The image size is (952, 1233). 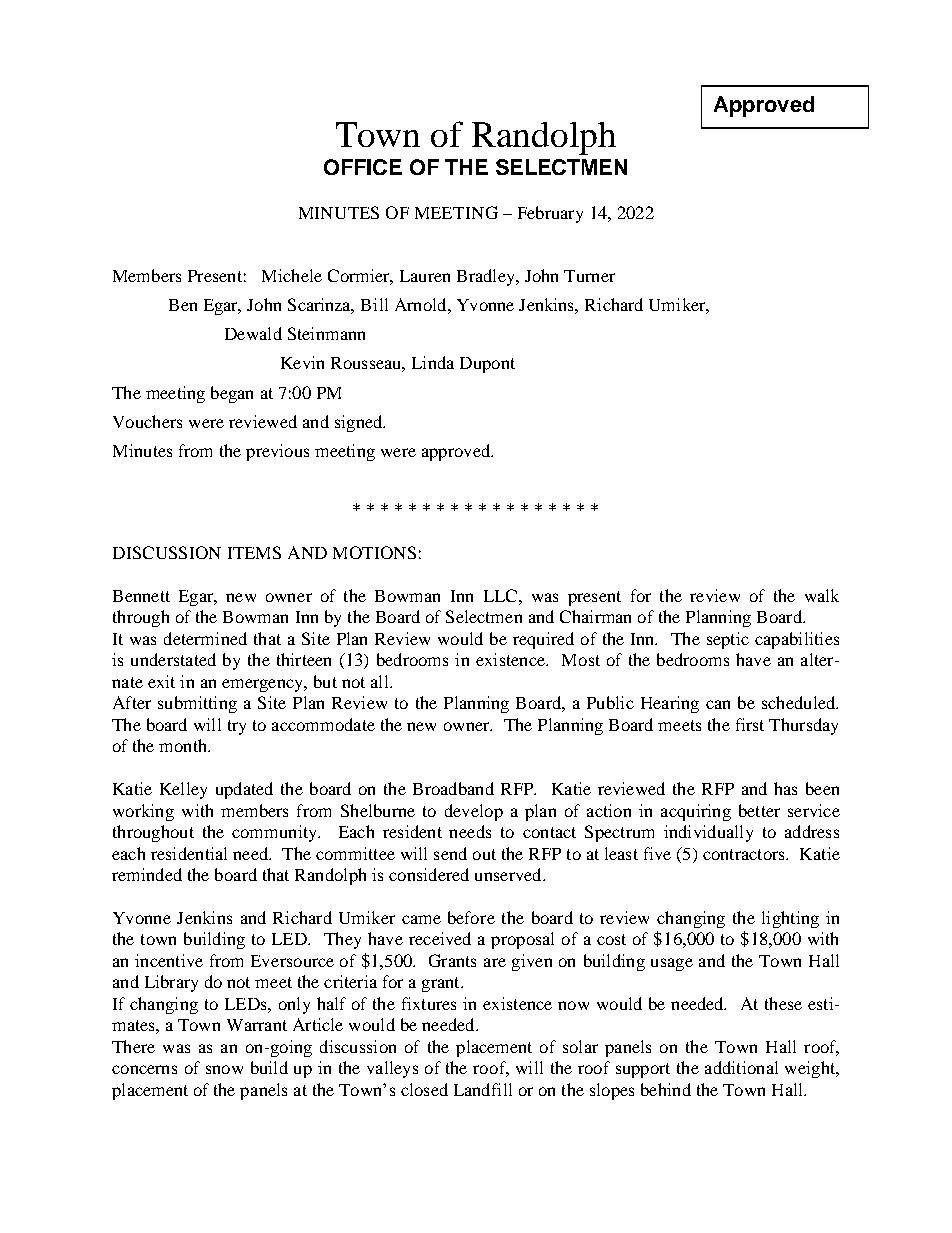 I want to click on MOTIONS, so click(x=374, y=552).
